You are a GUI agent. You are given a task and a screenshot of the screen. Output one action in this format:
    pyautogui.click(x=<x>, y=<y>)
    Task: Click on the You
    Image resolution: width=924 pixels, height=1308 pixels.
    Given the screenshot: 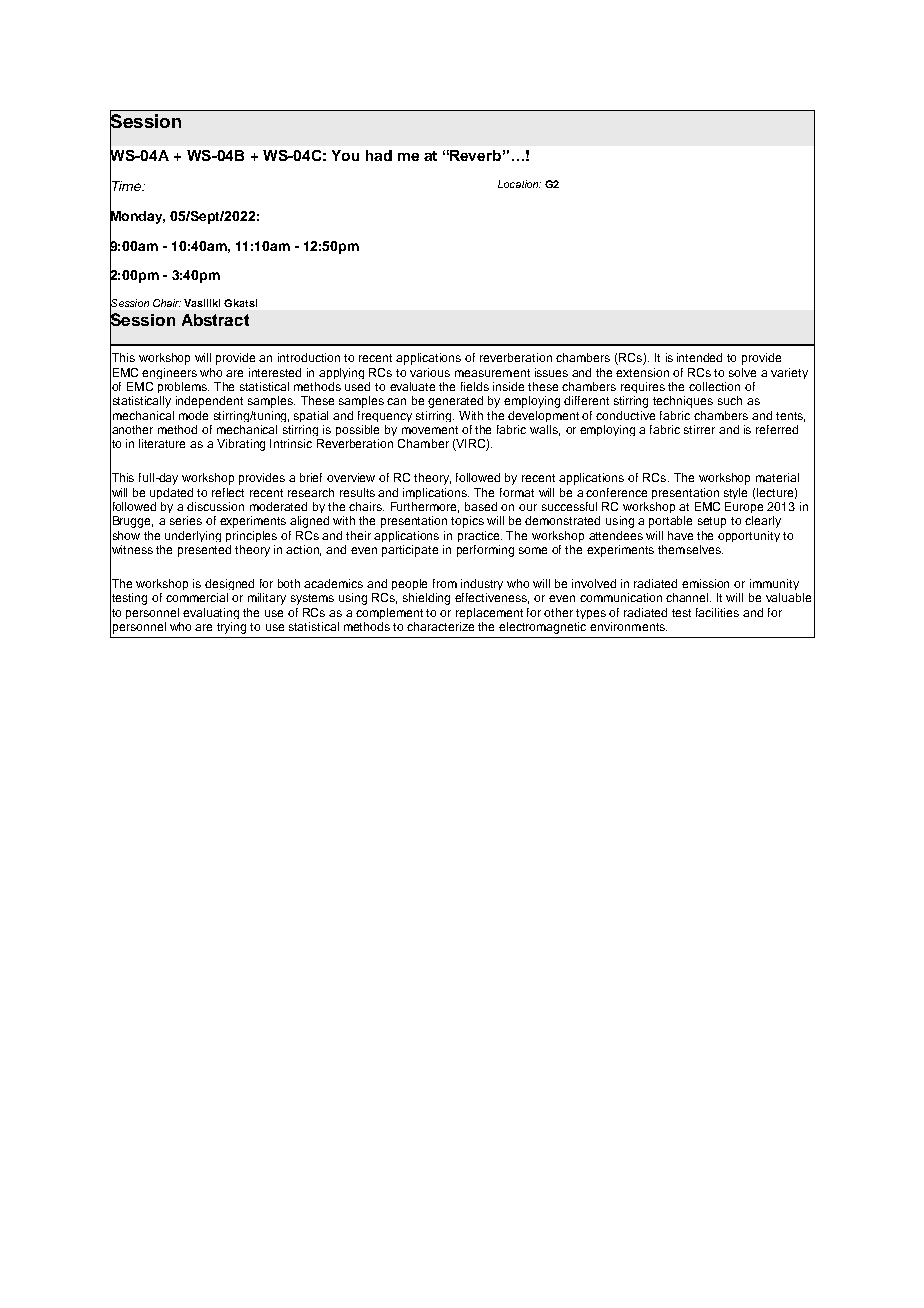 What is the action you would take?
    pyautogui.click(x=345, y=155)
